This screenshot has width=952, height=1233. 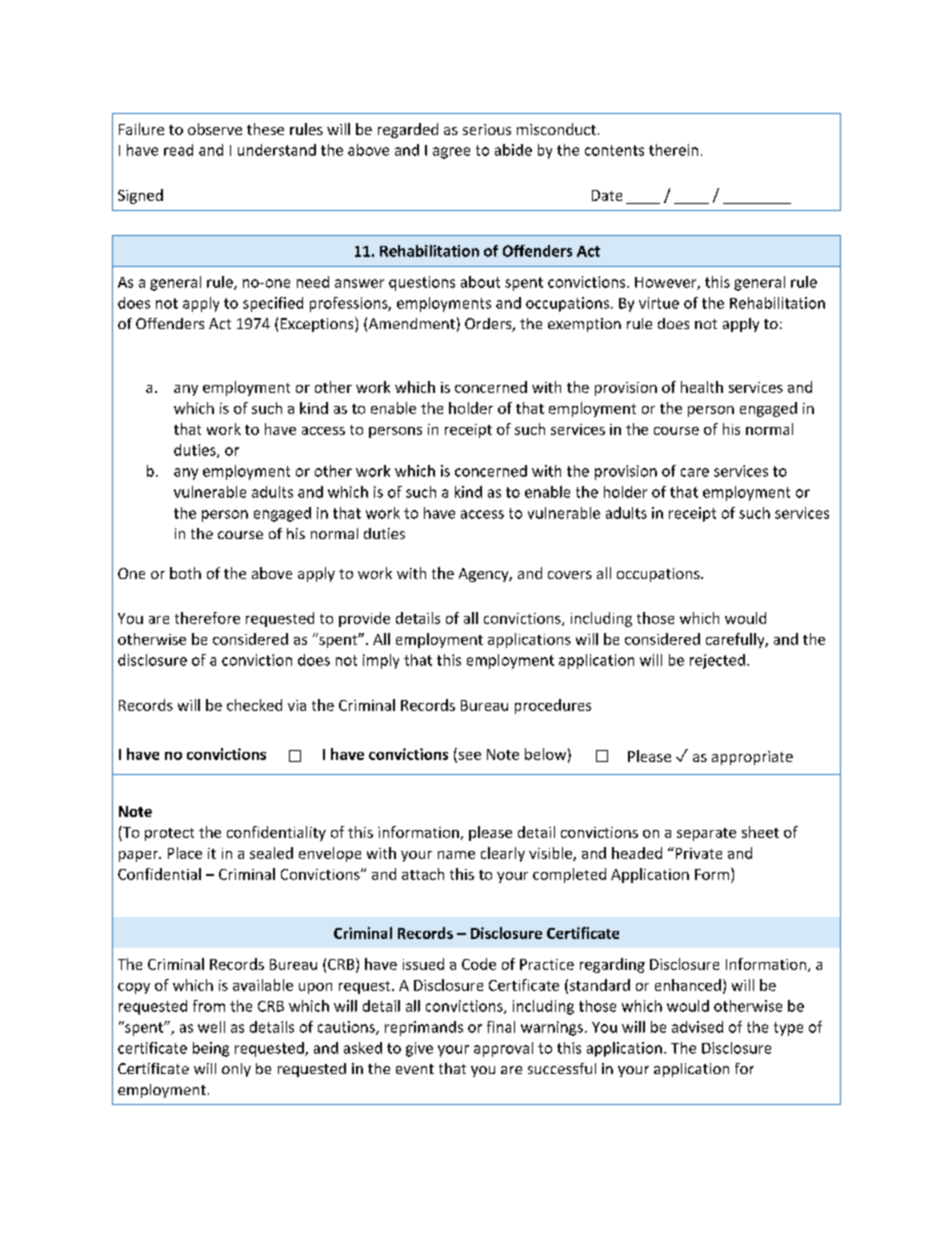 What do you see at coordinates (673, 150) in the screenshot?
I see `therein` at bounding box center [673, 150].
